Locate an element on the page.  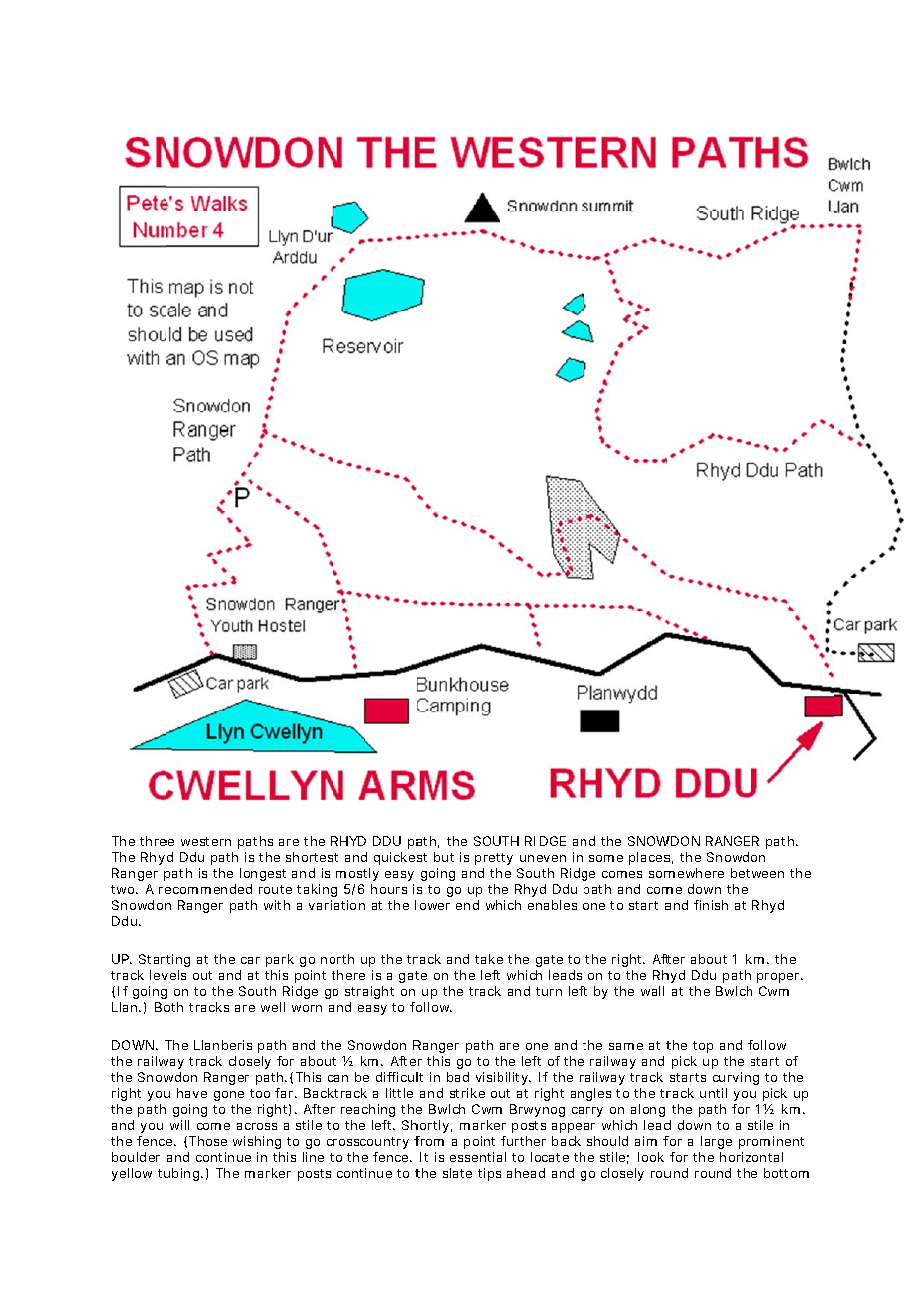
western is located at coordinates (206, 841).
